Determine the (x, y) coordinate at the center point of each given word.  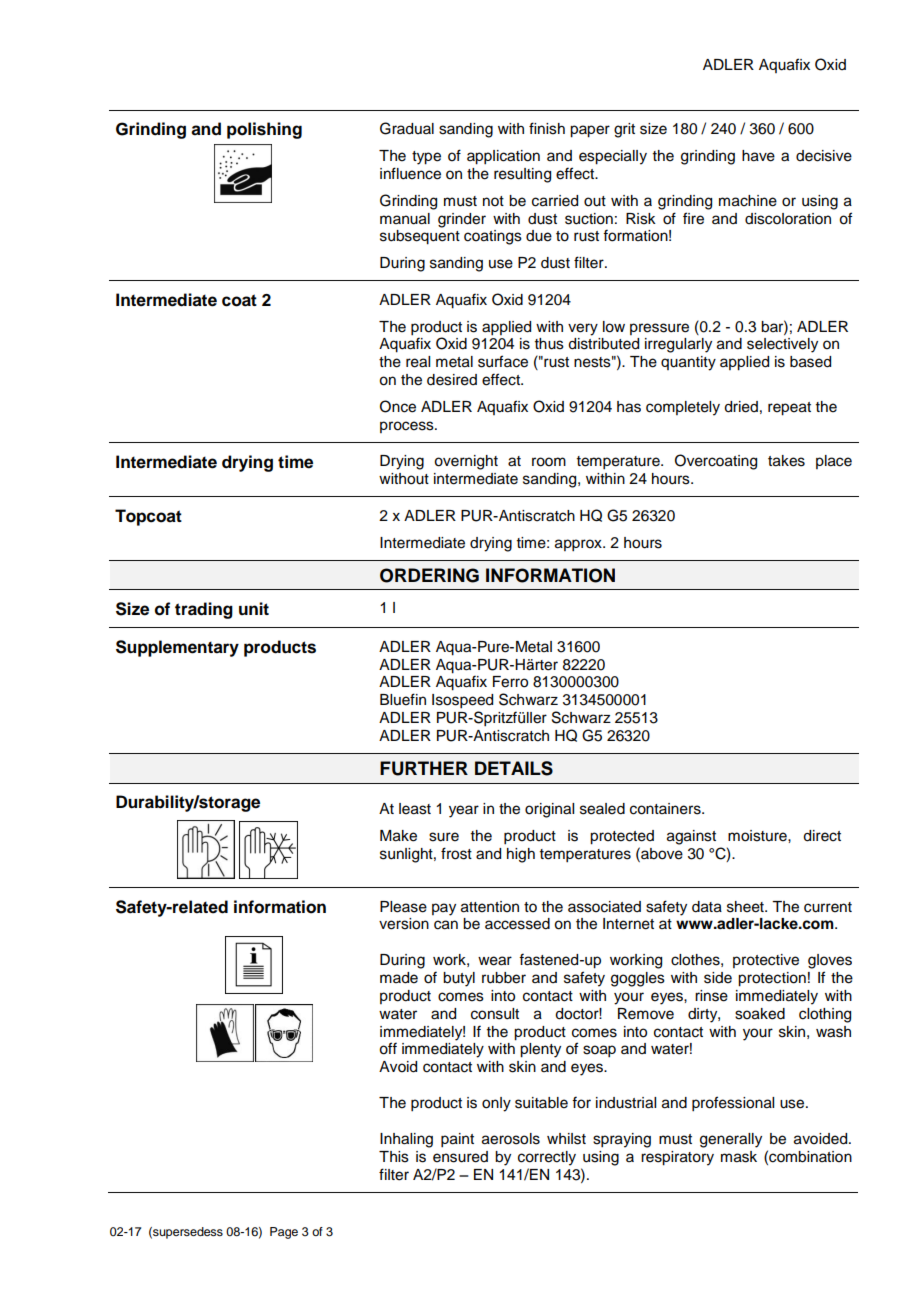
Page (284, 1233)
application (503, 157)
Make (398, 836)
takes (786, 461)
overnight (466, 462)
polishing (264, 130)
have (758, 156)
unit (254, 608)
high (521, 855)
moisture (758, 836)
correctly (547, 1158)
